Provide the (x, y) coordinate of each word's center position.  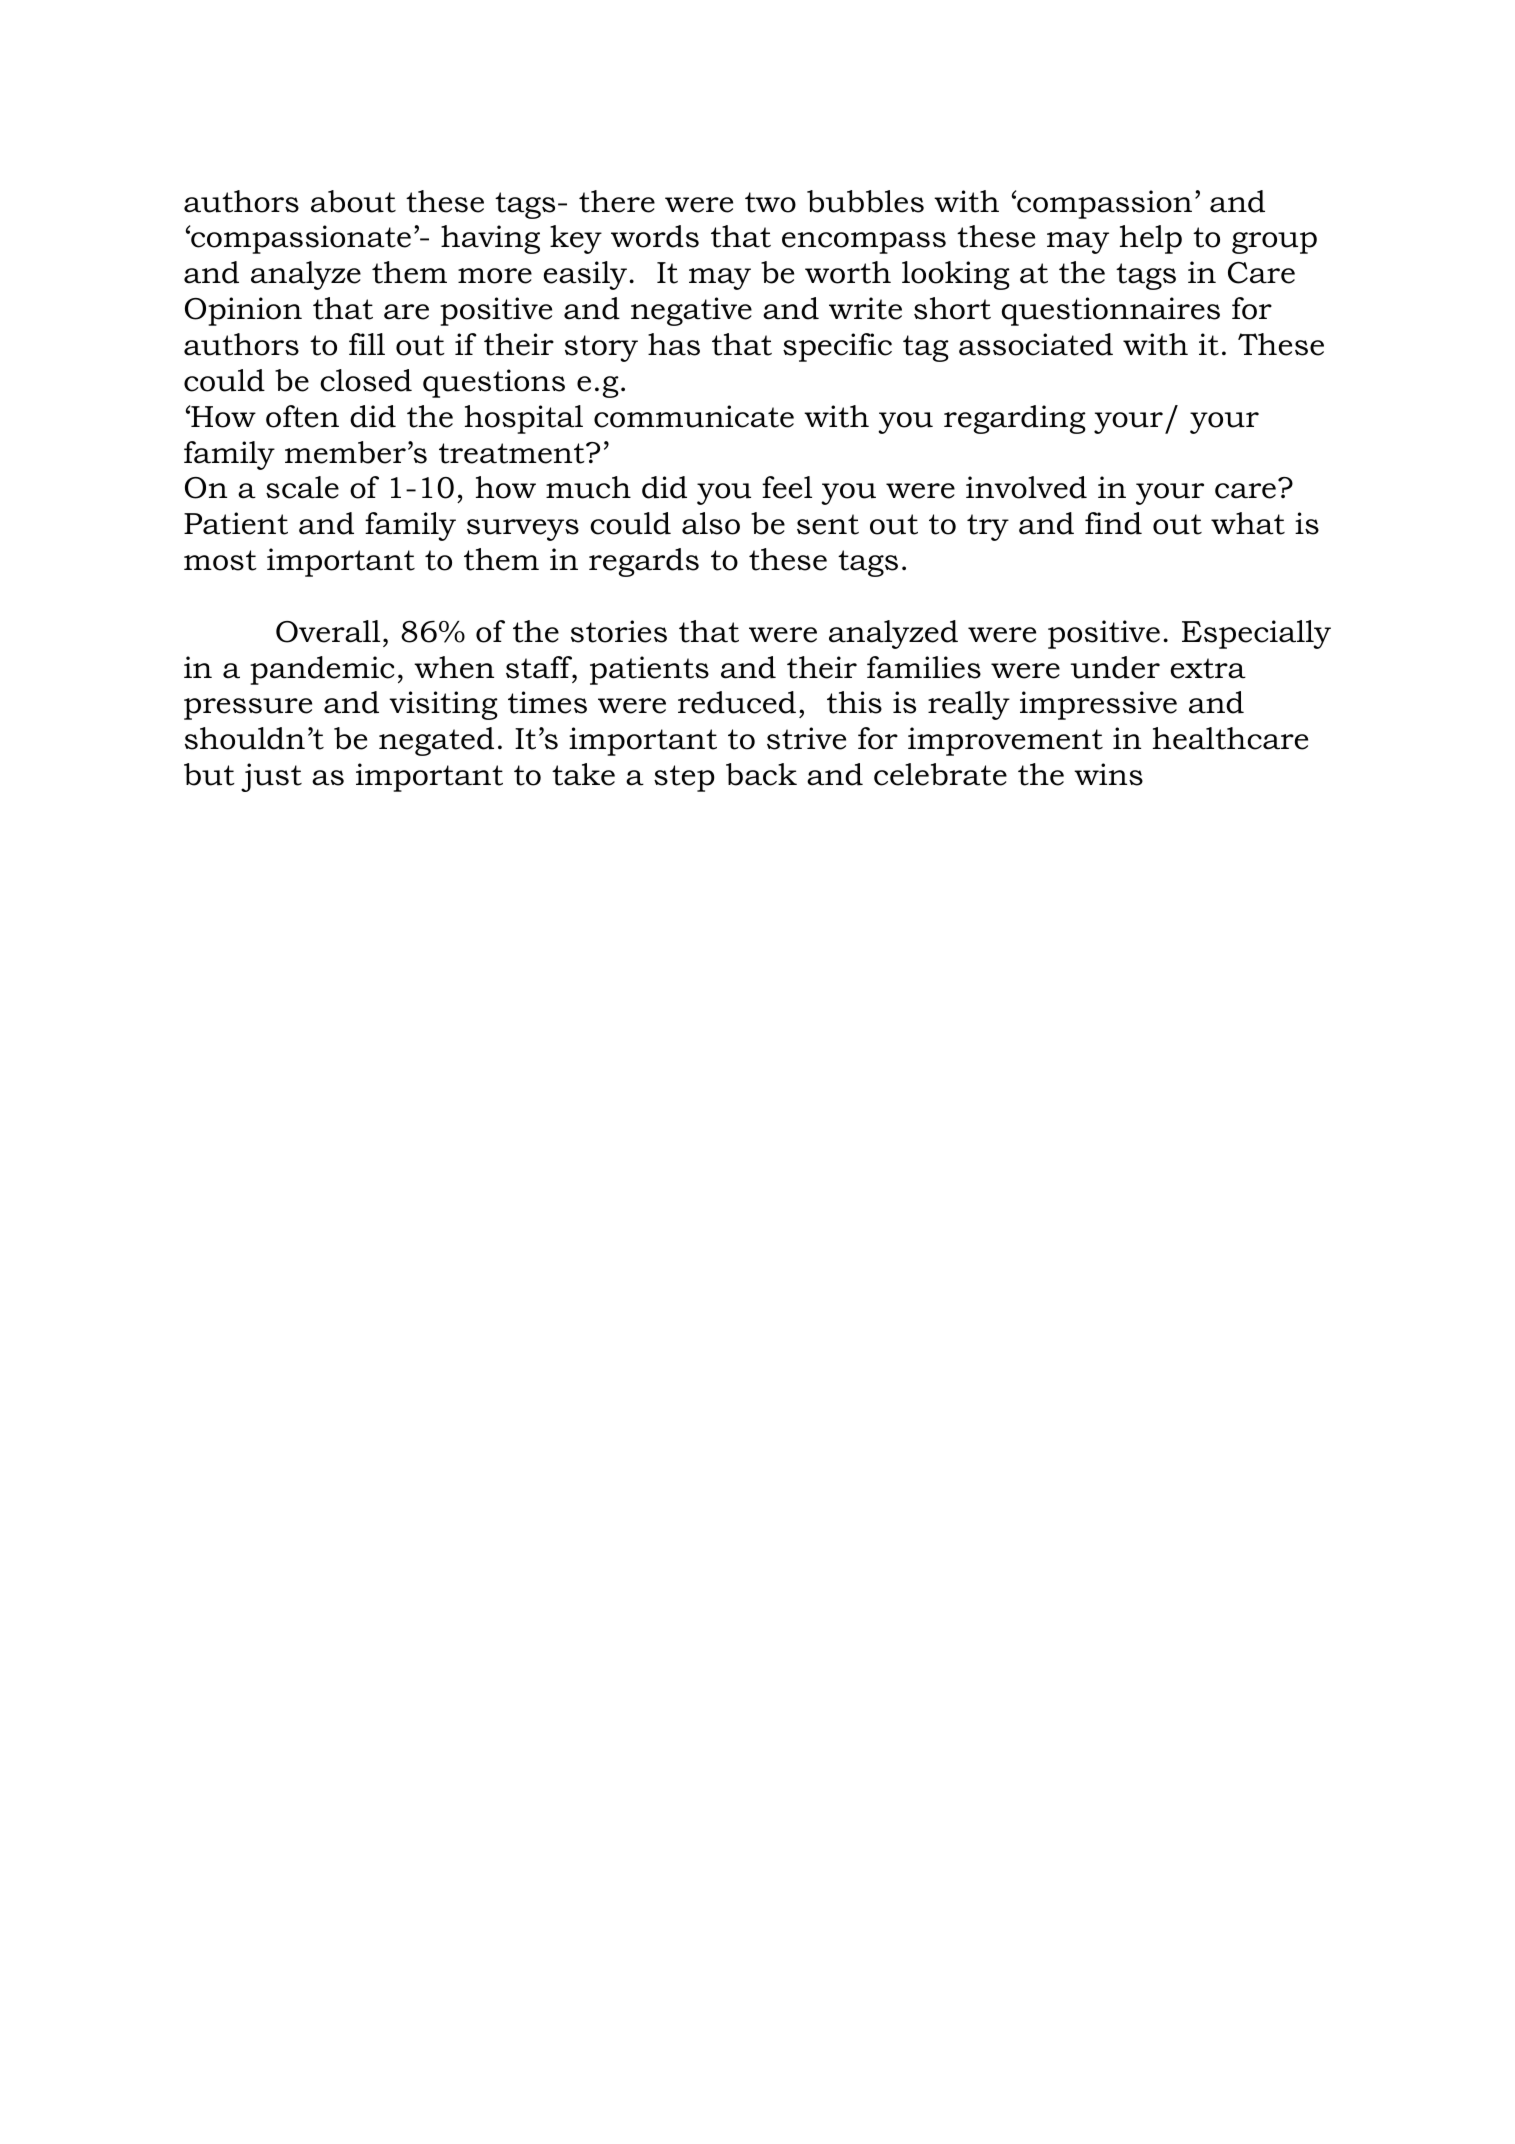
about (353, 201)
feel (787, 487)
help (1151, 239)
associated (1036, 344)
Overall (328, 631)
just (271, 777)
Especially (1256, 634)
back (761, 774)
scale (302, 487)
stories (619, 631)
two (770, 202)
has (674, 344)
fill (367, 344)
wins (1108, 774)
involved (1026, 487)
